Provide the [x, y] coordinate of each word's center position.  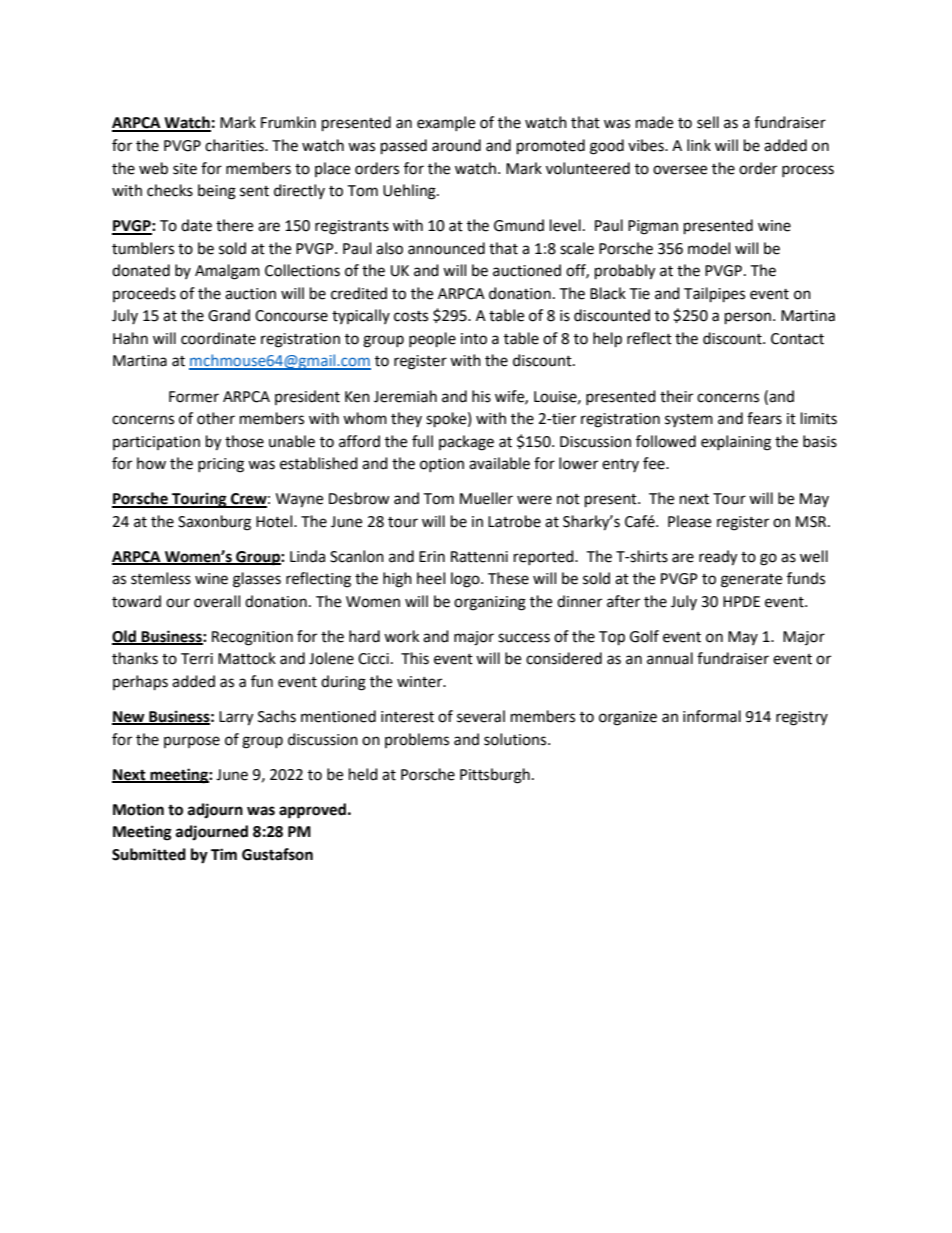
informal [712, 716]
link [699, 145]
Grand [229, 315]
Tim [224, 854]
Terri [197, 659]
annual [670, 658]
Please [689, 521]
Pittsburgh [495, 776]
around [456, 145]
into [474, 339]
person [748, 318]
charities [235, 145]
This [415, 658]
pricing [221, 465]
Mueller [486, 498]
